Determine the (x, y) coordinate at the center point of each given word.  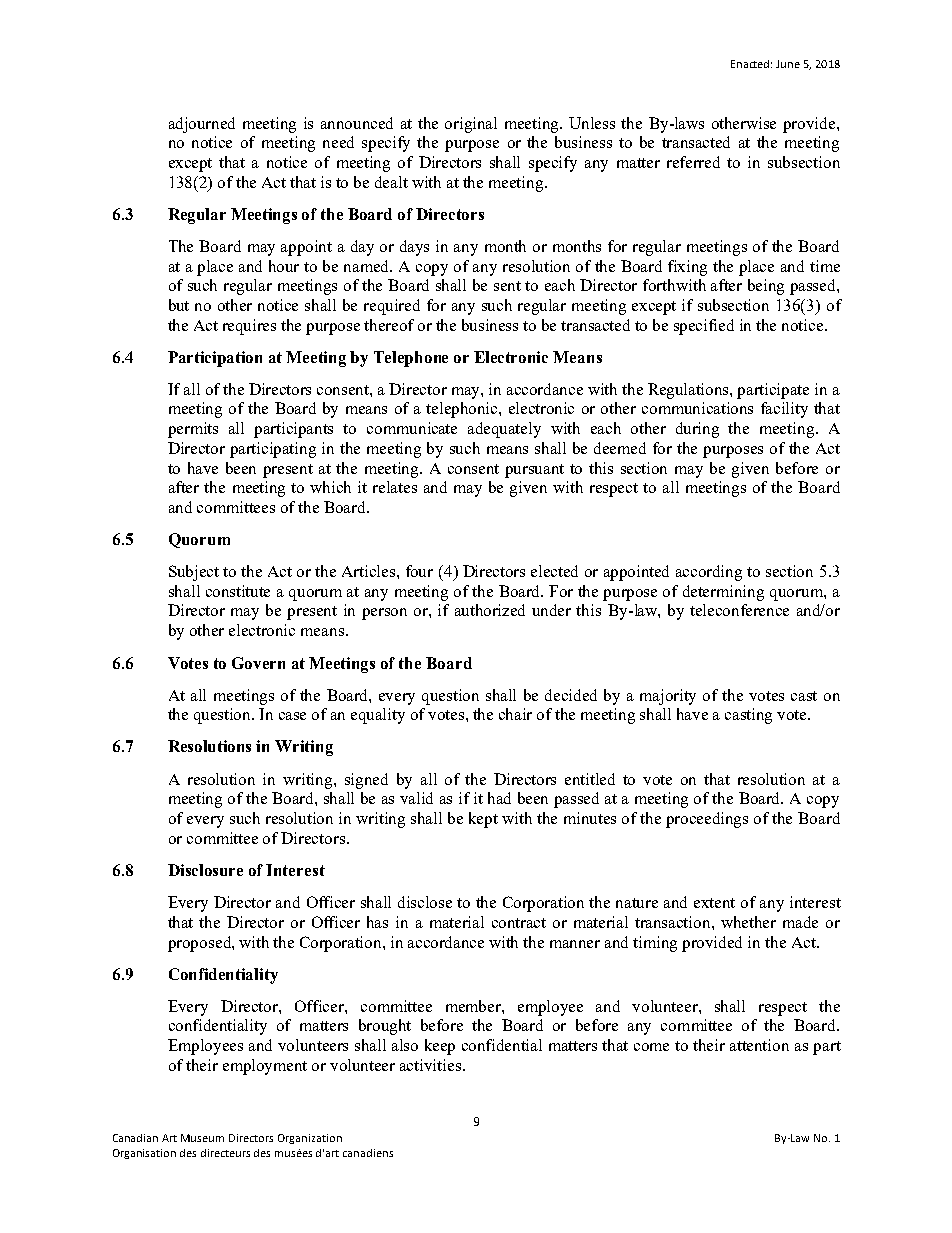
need (338, 142)
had (499, 798)
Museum (202, 1138)
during (697, 430)
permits (193, 430)
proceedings (707, 820)
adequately (504, 430)
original (471, 125)
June (788, 64)
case (292, 716)
